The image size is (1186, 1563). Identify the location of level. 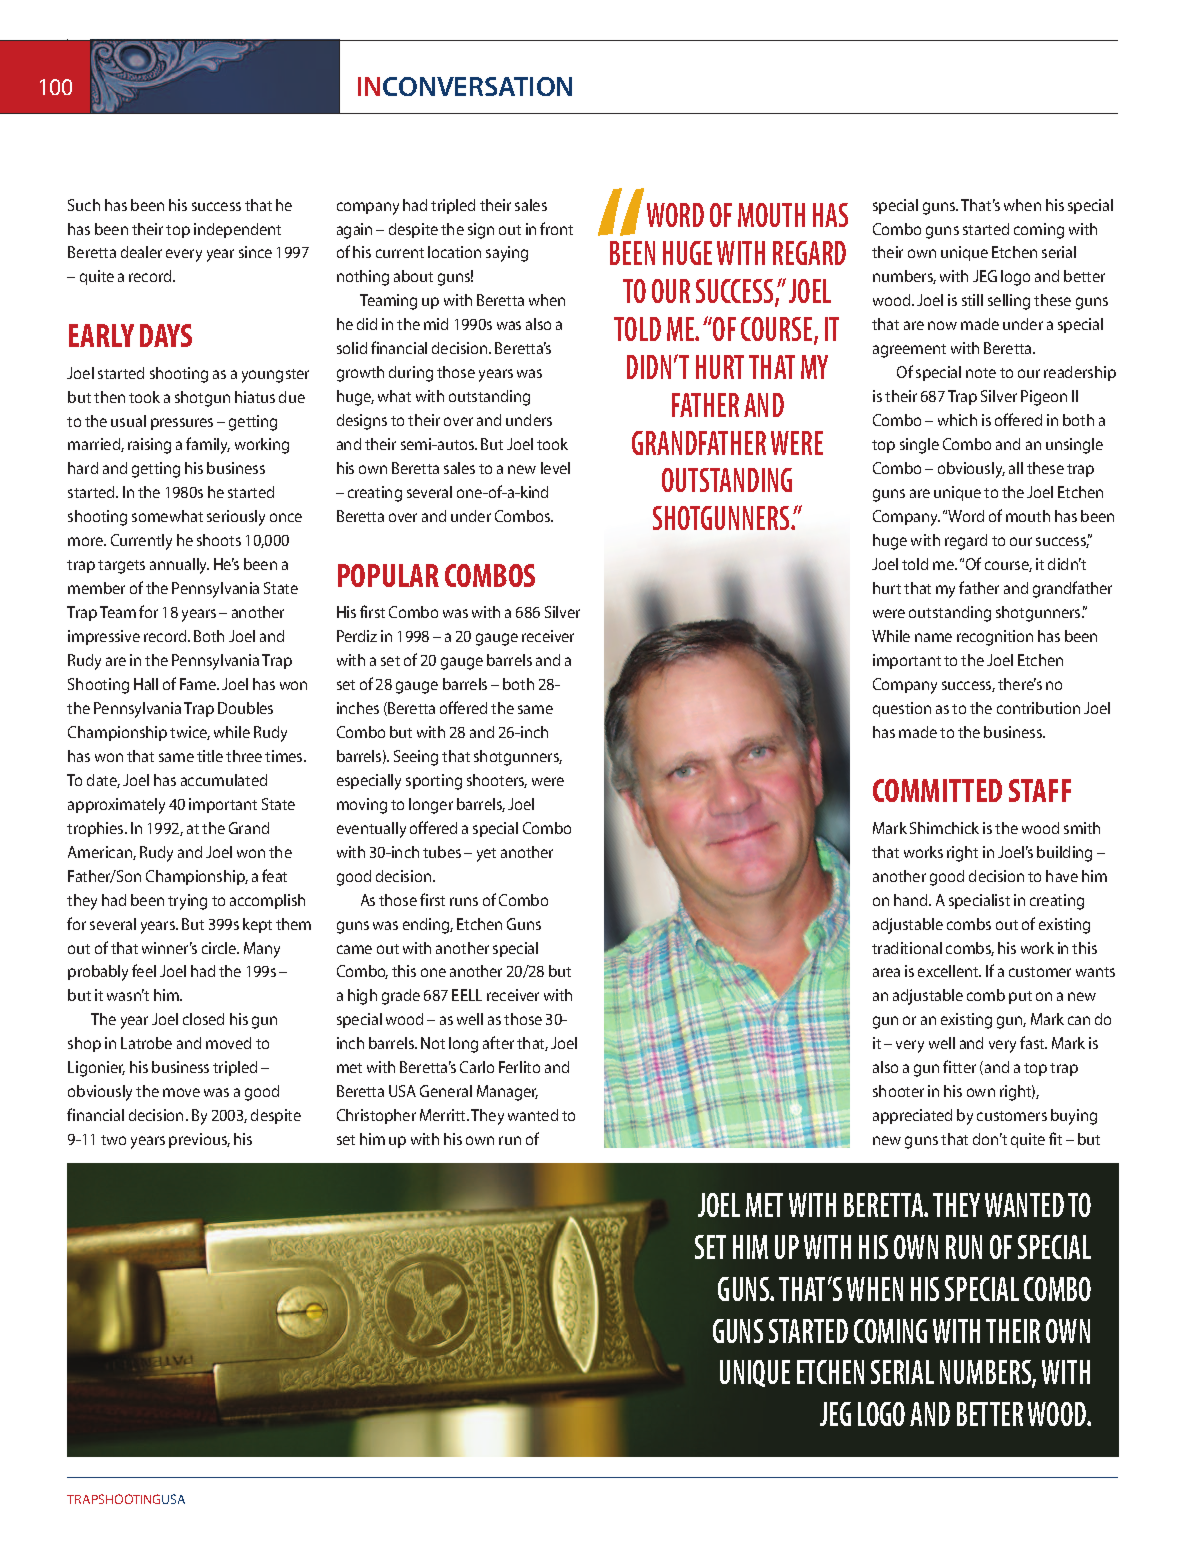
(555, 468).
